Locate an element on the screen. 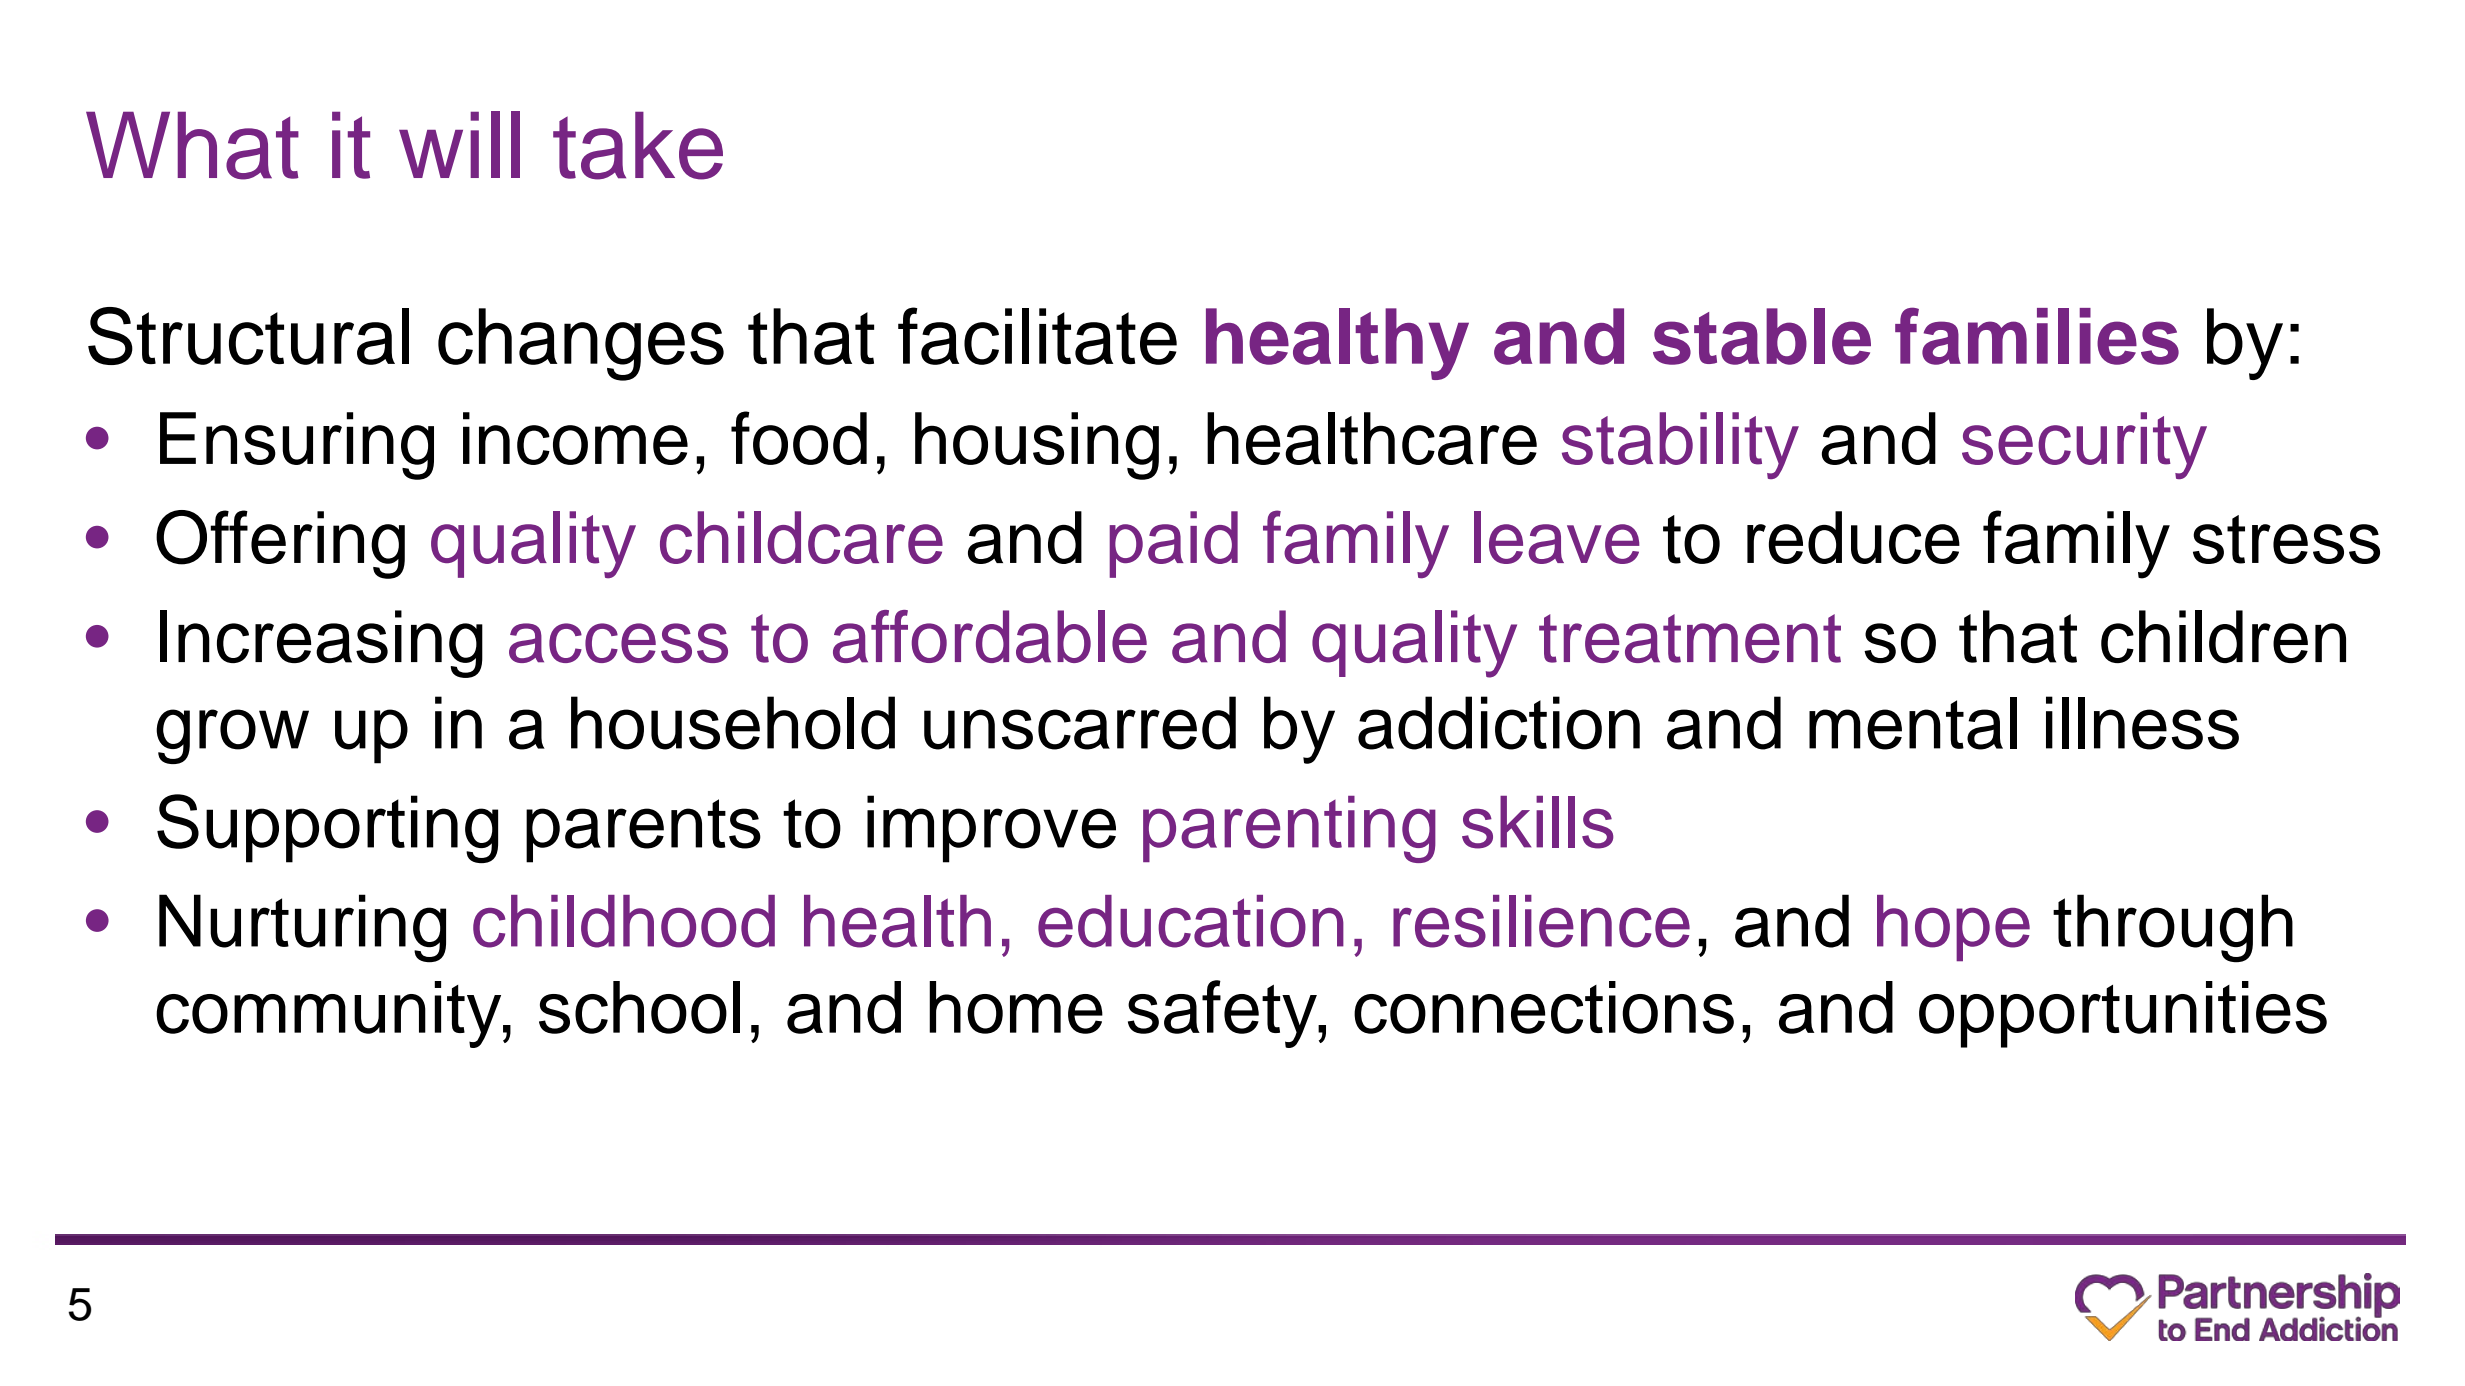 The image size is (2465, 1386). take is located at coordinates (638, 146).
